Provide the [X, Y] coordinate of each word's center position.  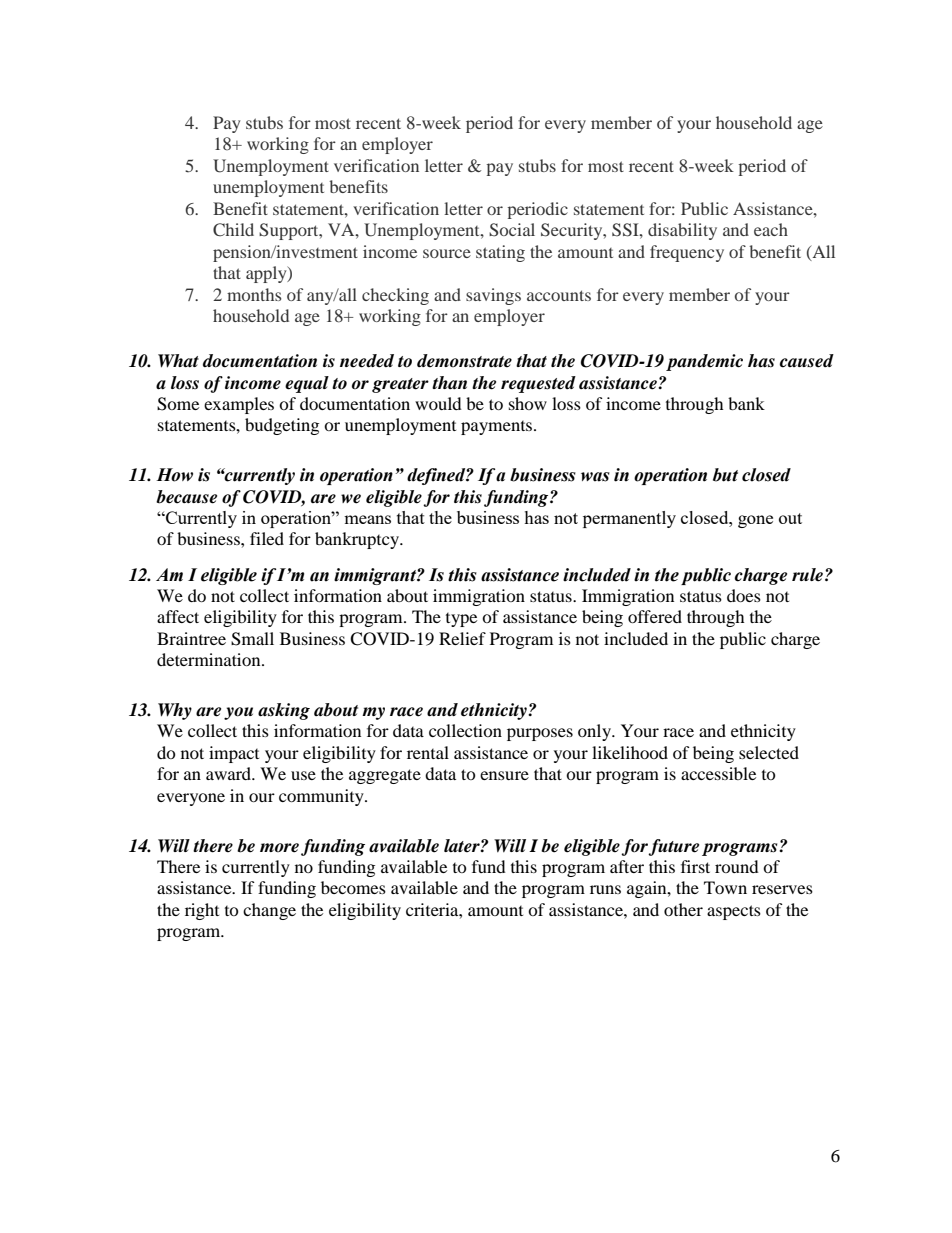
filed [267, 538]
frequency [687, 253]
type [461, 620]
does [744, 595]
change [269, 911]
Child [233, 229]
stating [500, 253]
